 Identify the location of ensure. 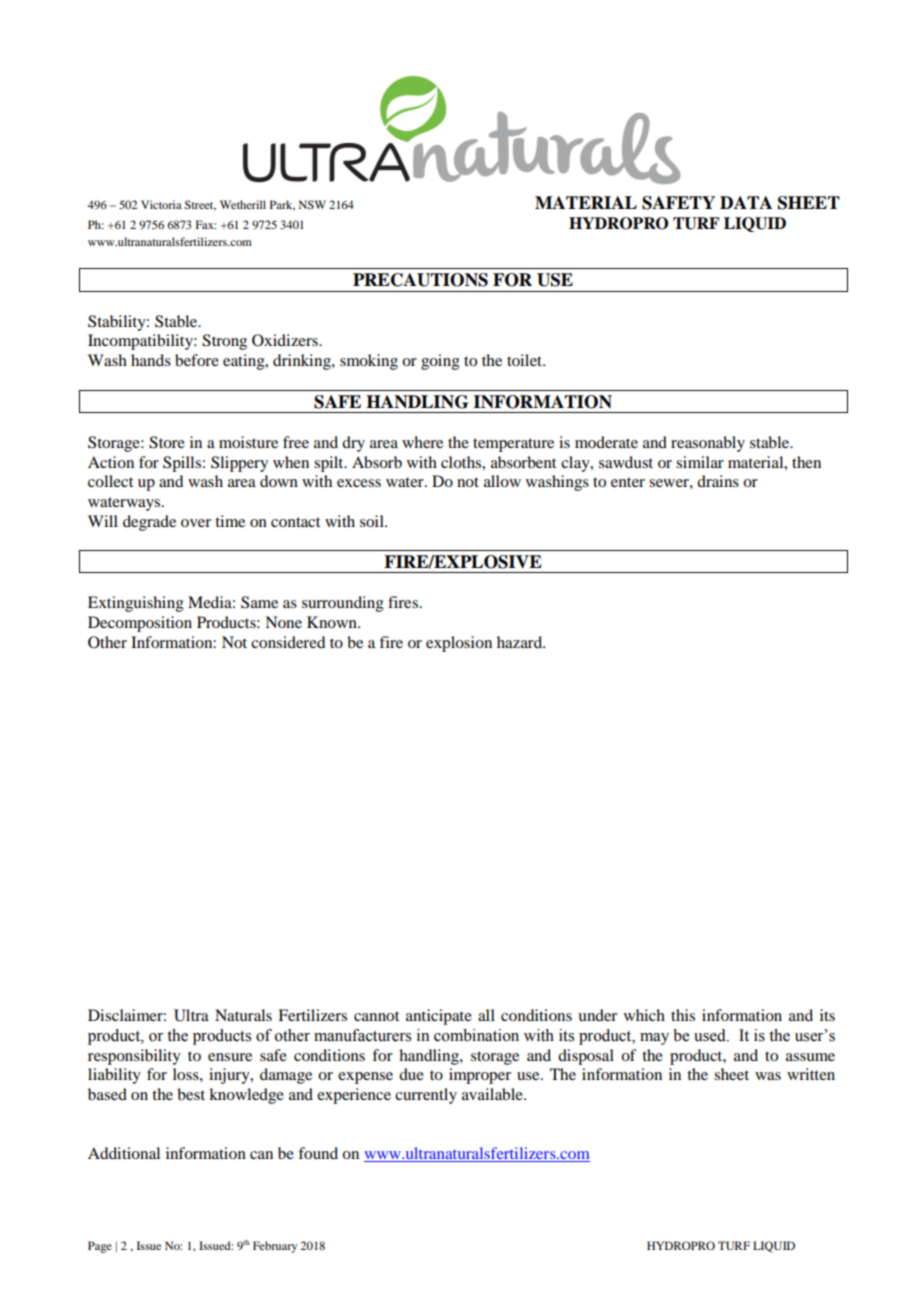
(230, 1057).
